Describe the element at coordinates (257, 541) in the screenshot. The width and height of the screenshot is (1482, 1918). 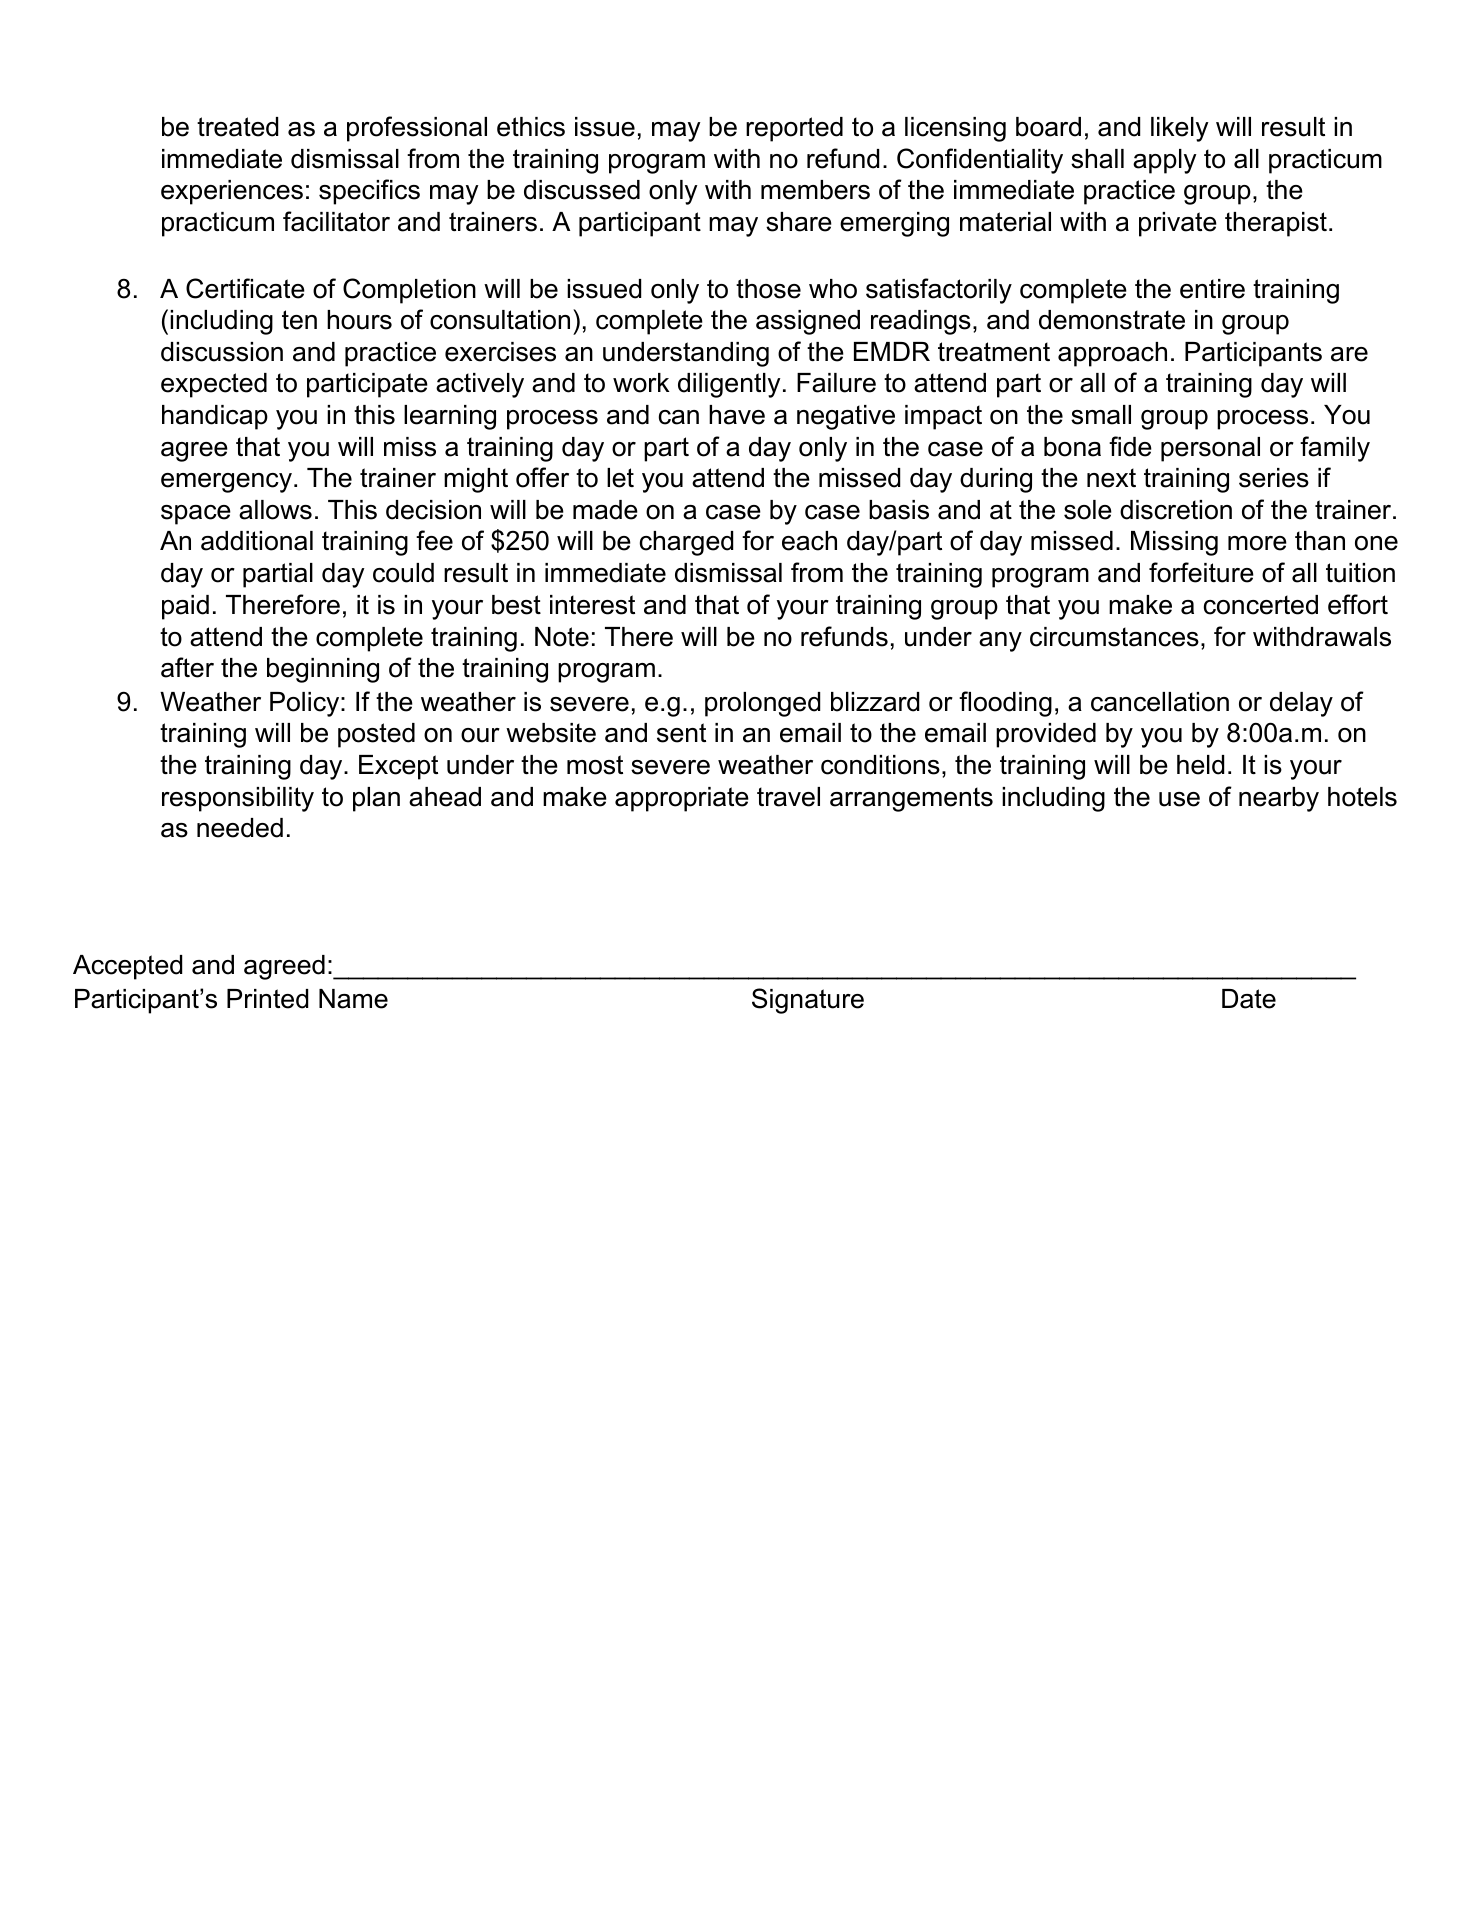
I see `additional` at that location.
